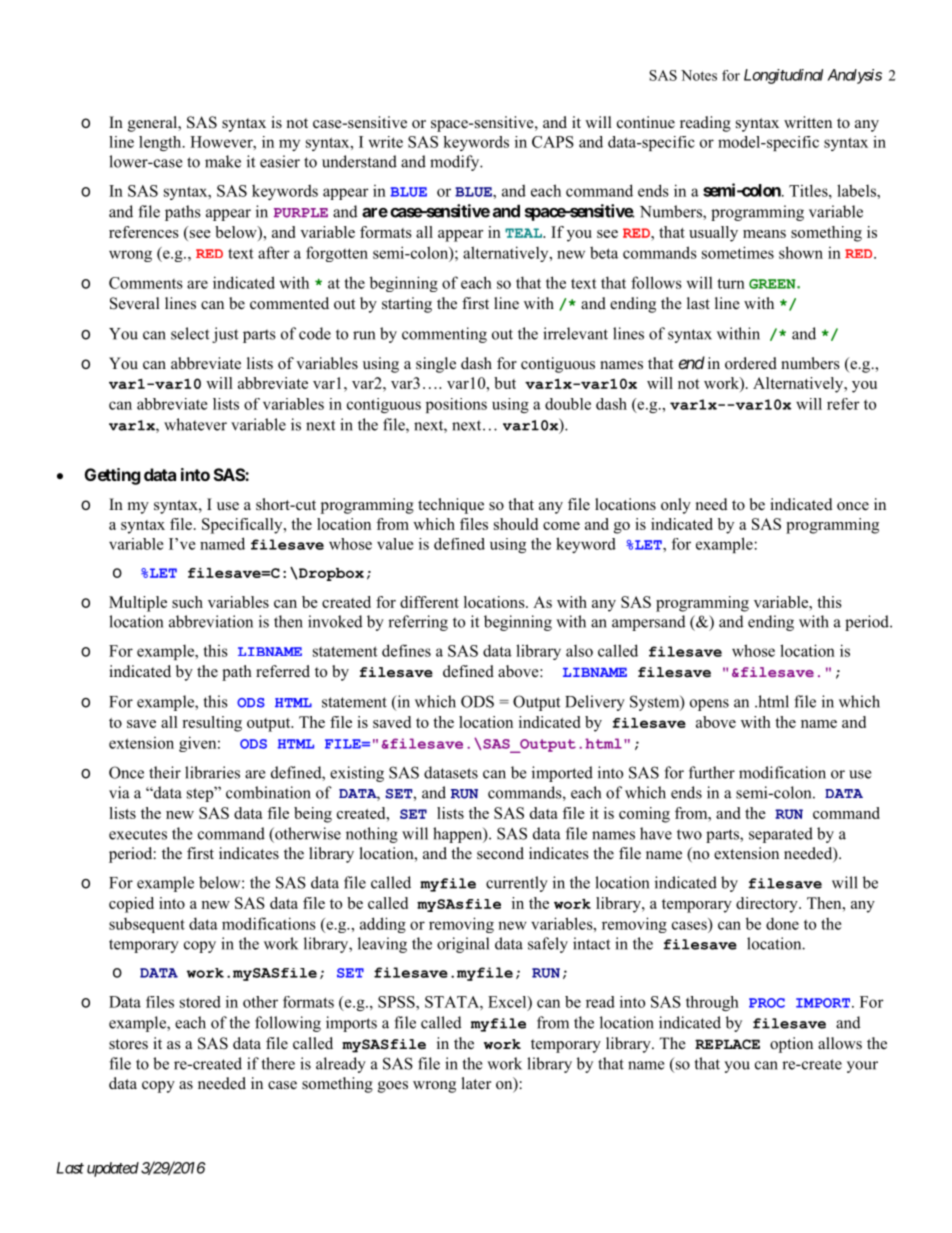 The width and height of the screenshot is (952, 1233). What do you see at coordinates (463, 945) in the screenshot?
I see `original` at bounding box center [463, 945].
